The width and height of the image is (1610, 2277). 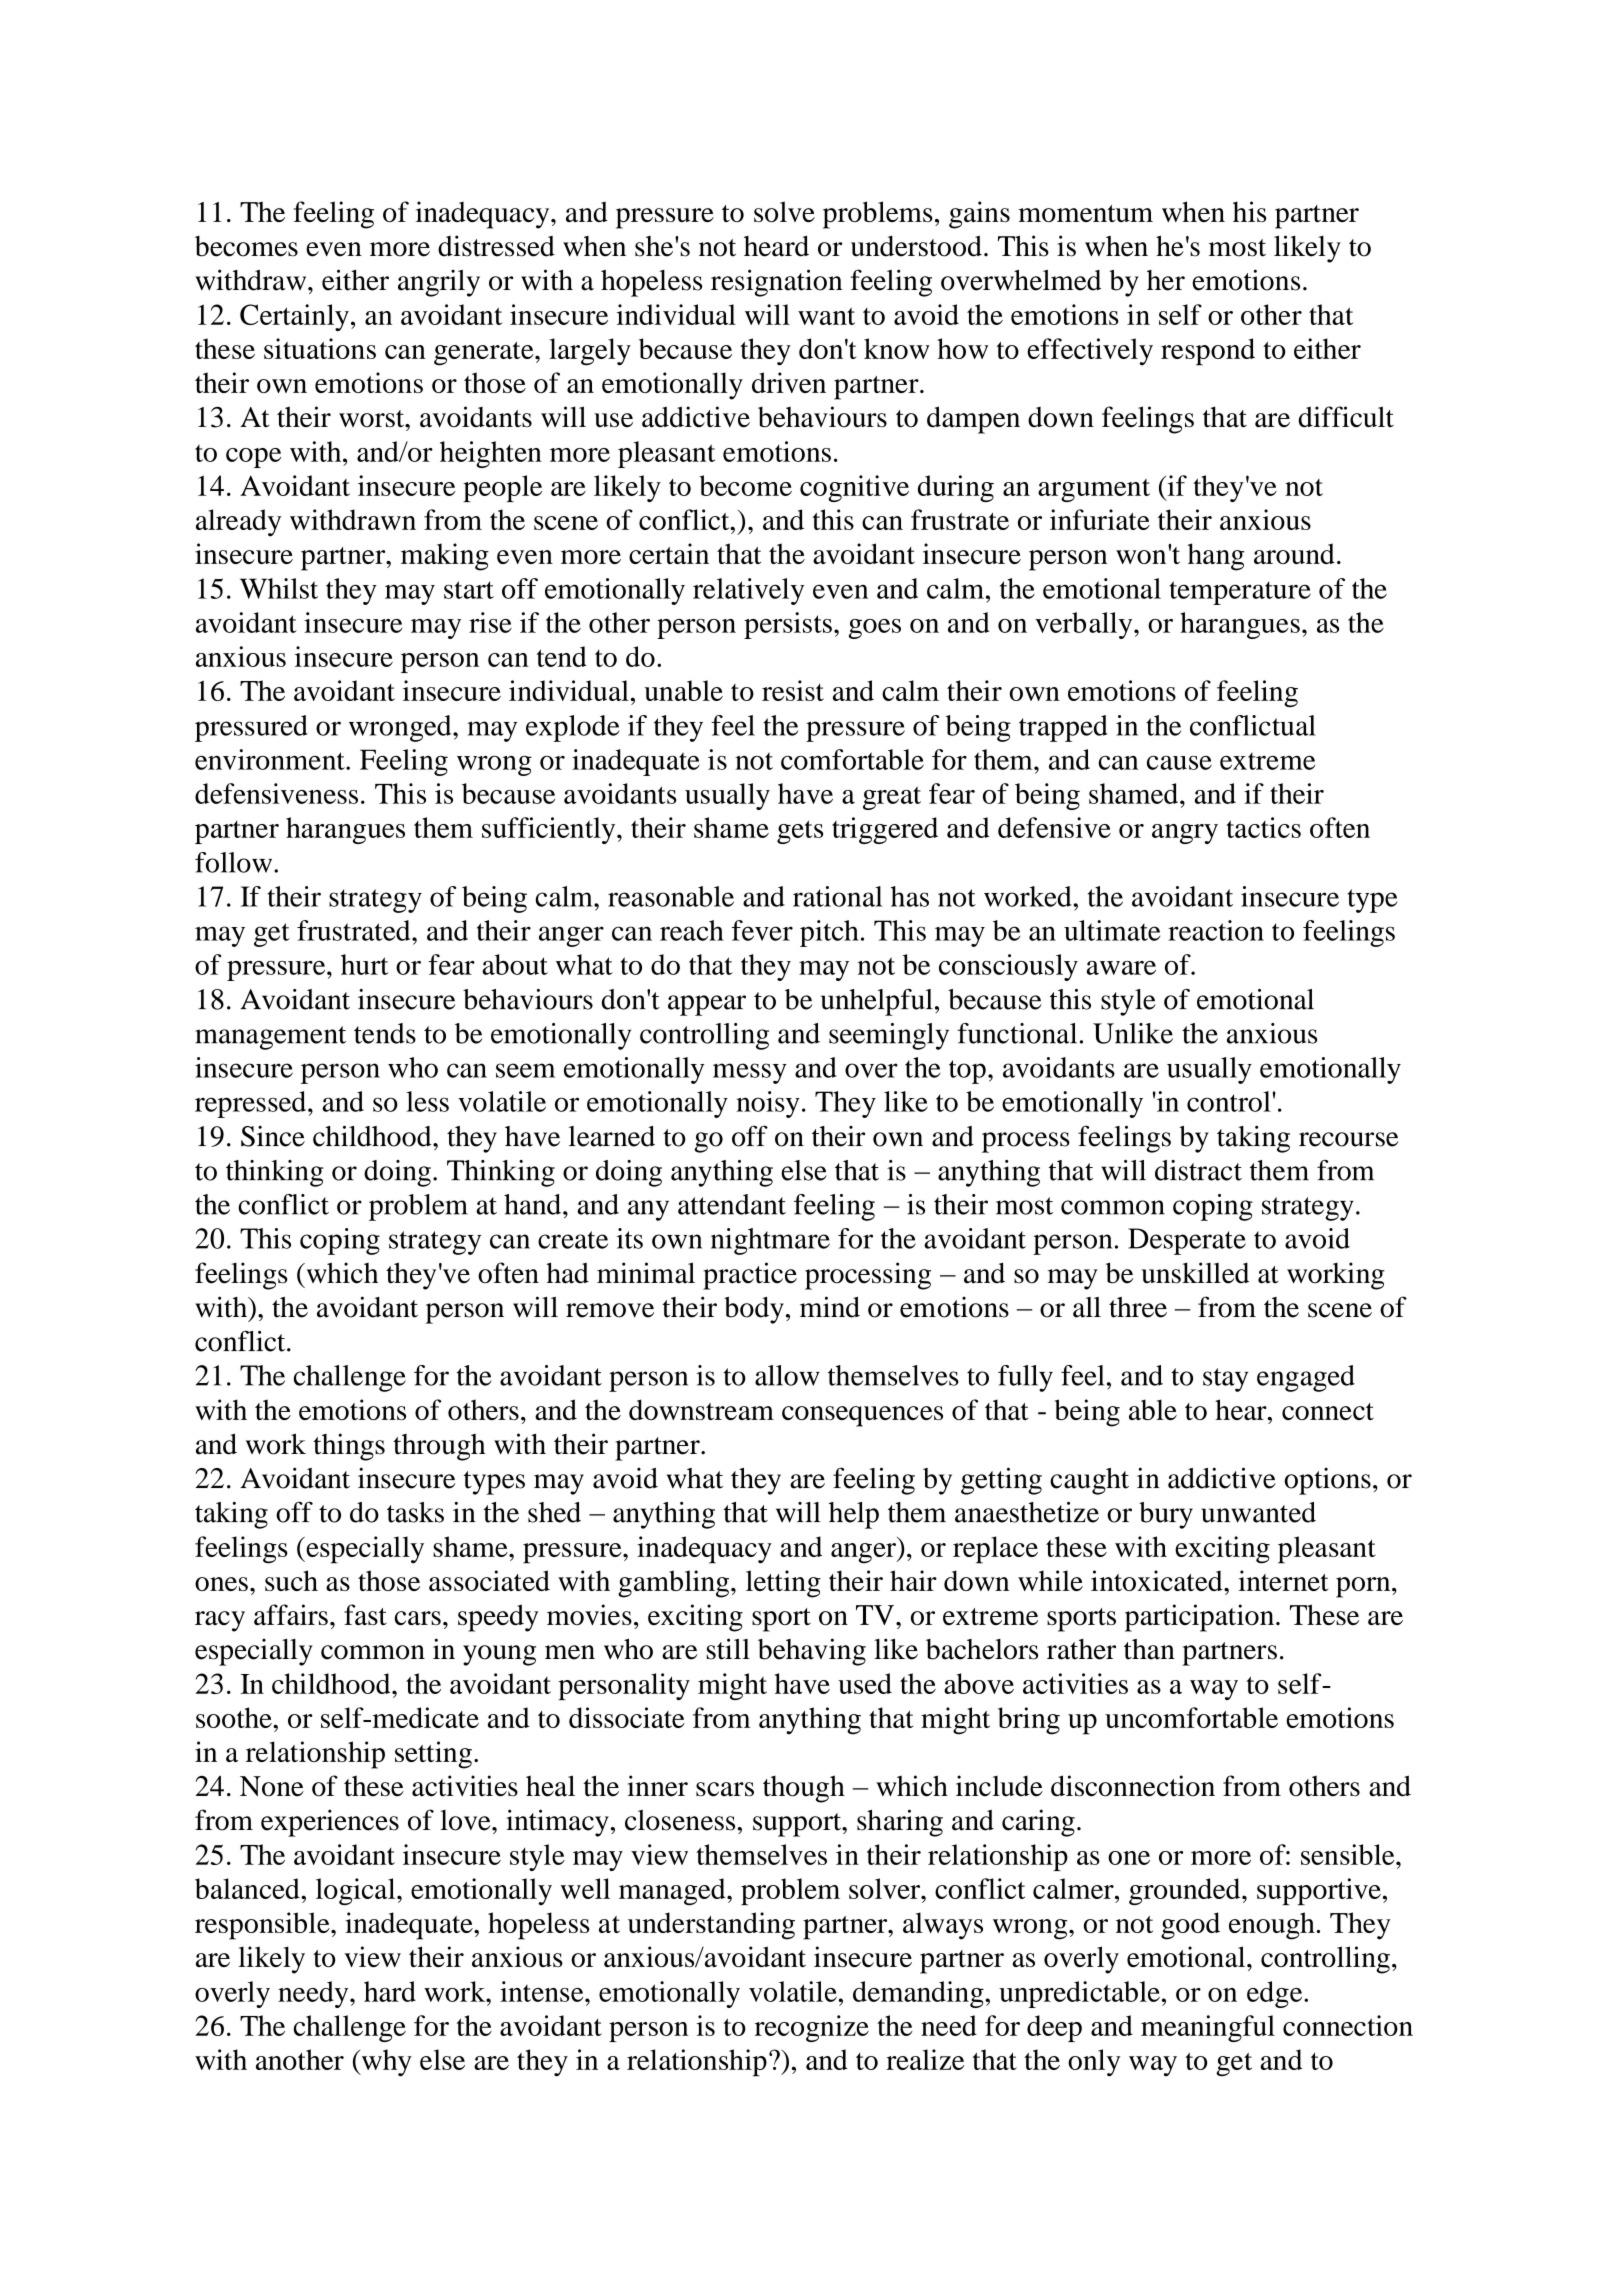 I want to click on things, so click(x=349, y=1447).
